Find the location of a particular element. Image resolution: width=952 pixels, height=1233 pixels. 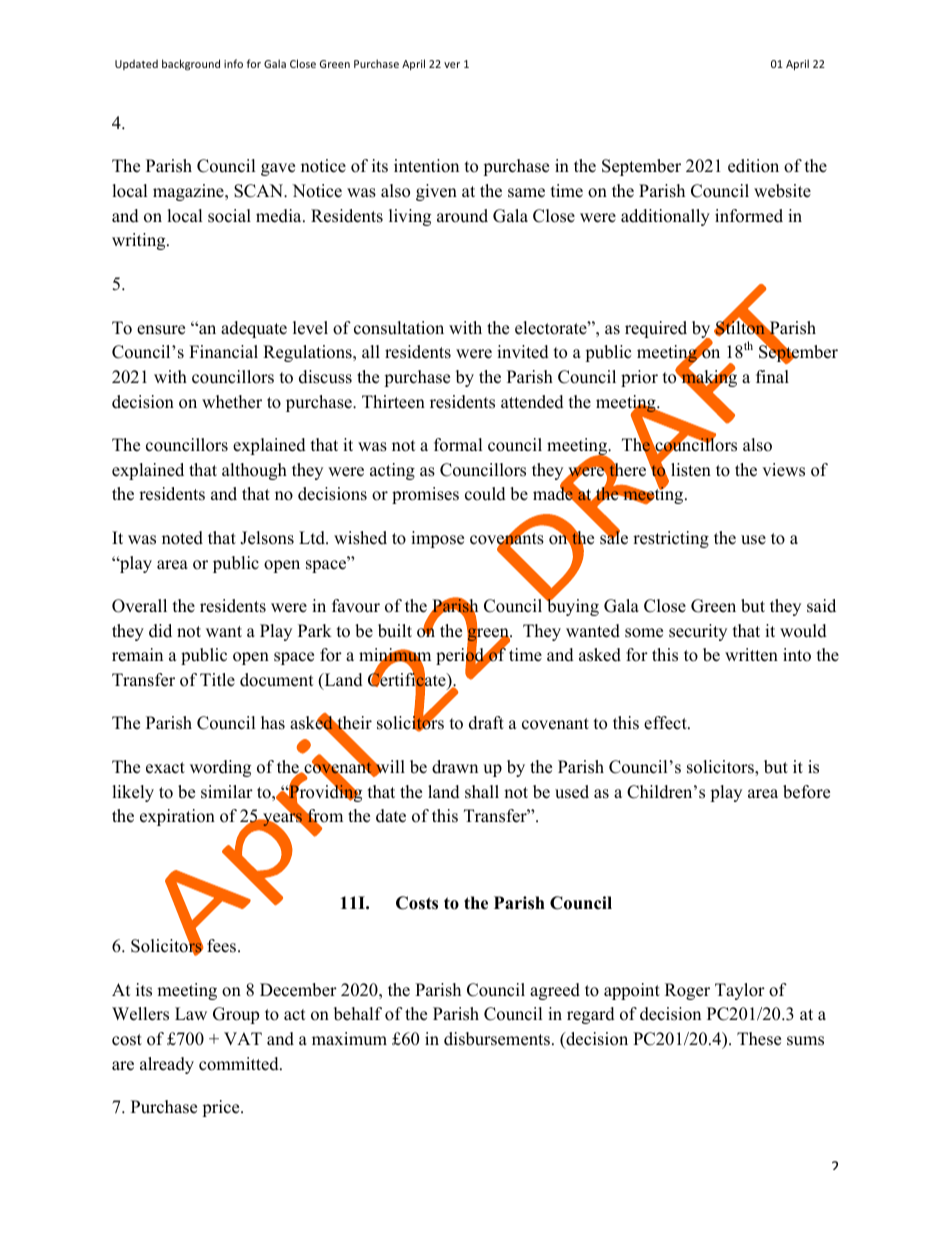

formal is located at coordinates (458, 445).
